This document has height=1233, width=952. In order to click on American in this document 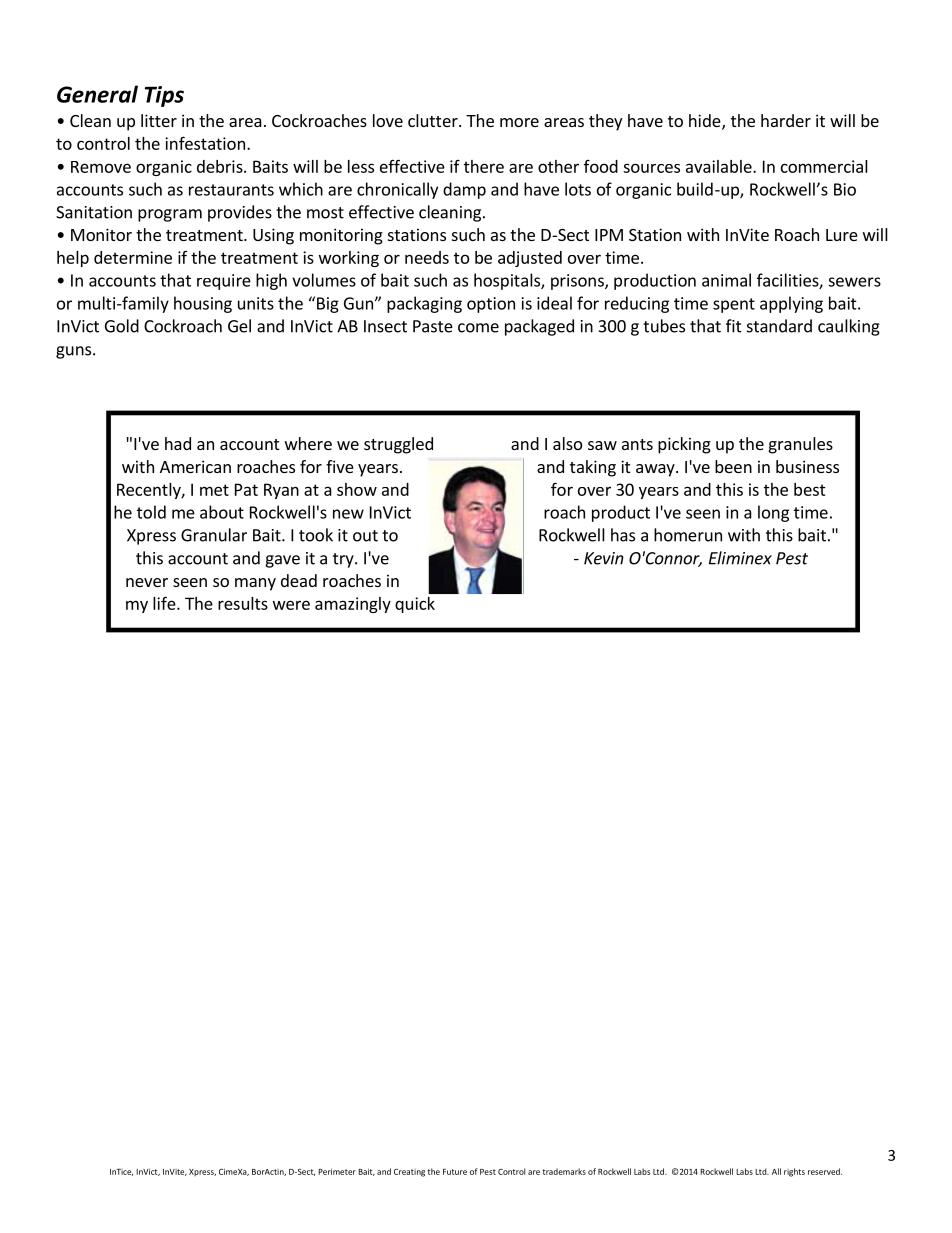, I will do `click(195, 466)`.
